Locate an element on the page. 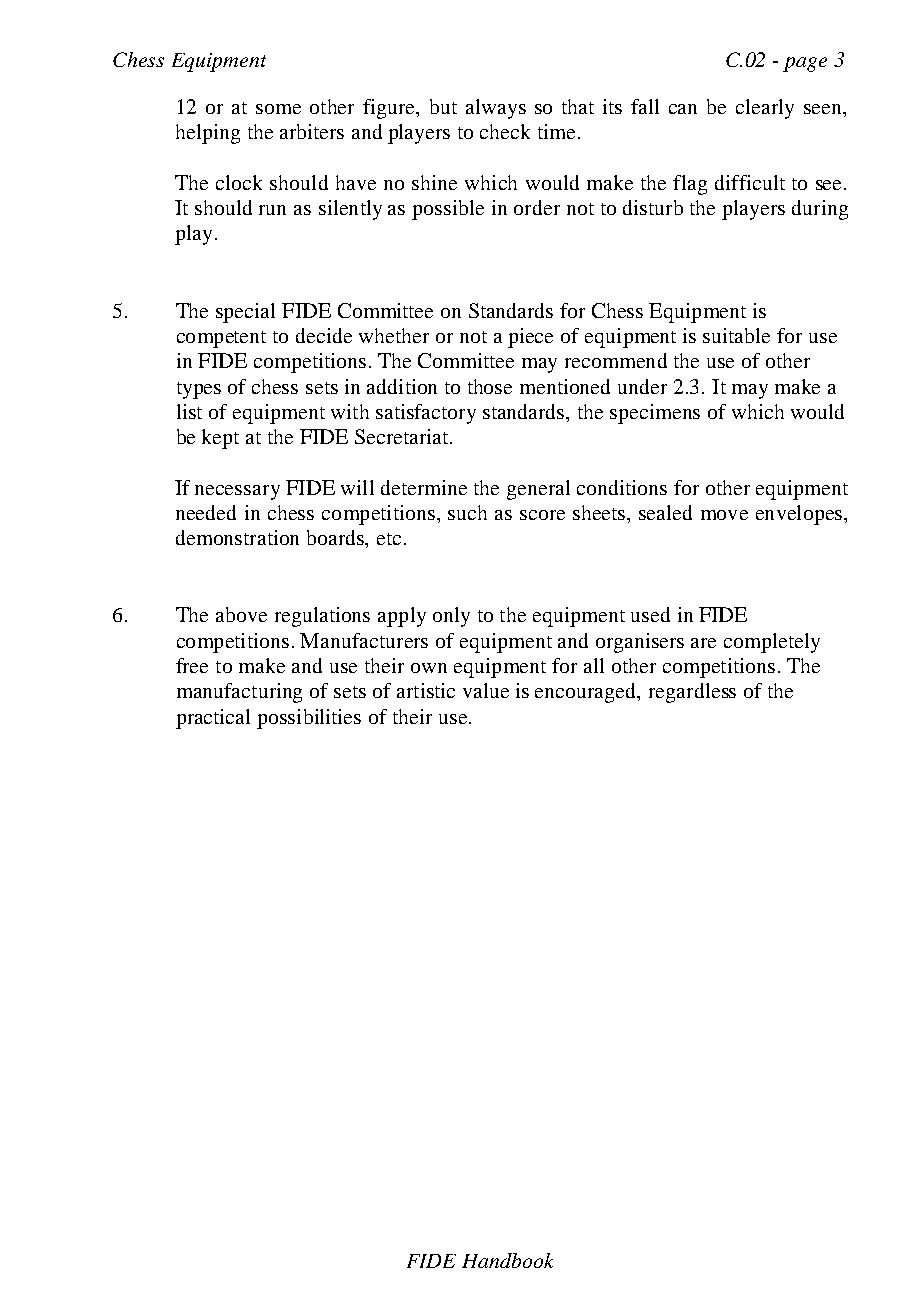  clearly is located at coordinates (765, 109).
